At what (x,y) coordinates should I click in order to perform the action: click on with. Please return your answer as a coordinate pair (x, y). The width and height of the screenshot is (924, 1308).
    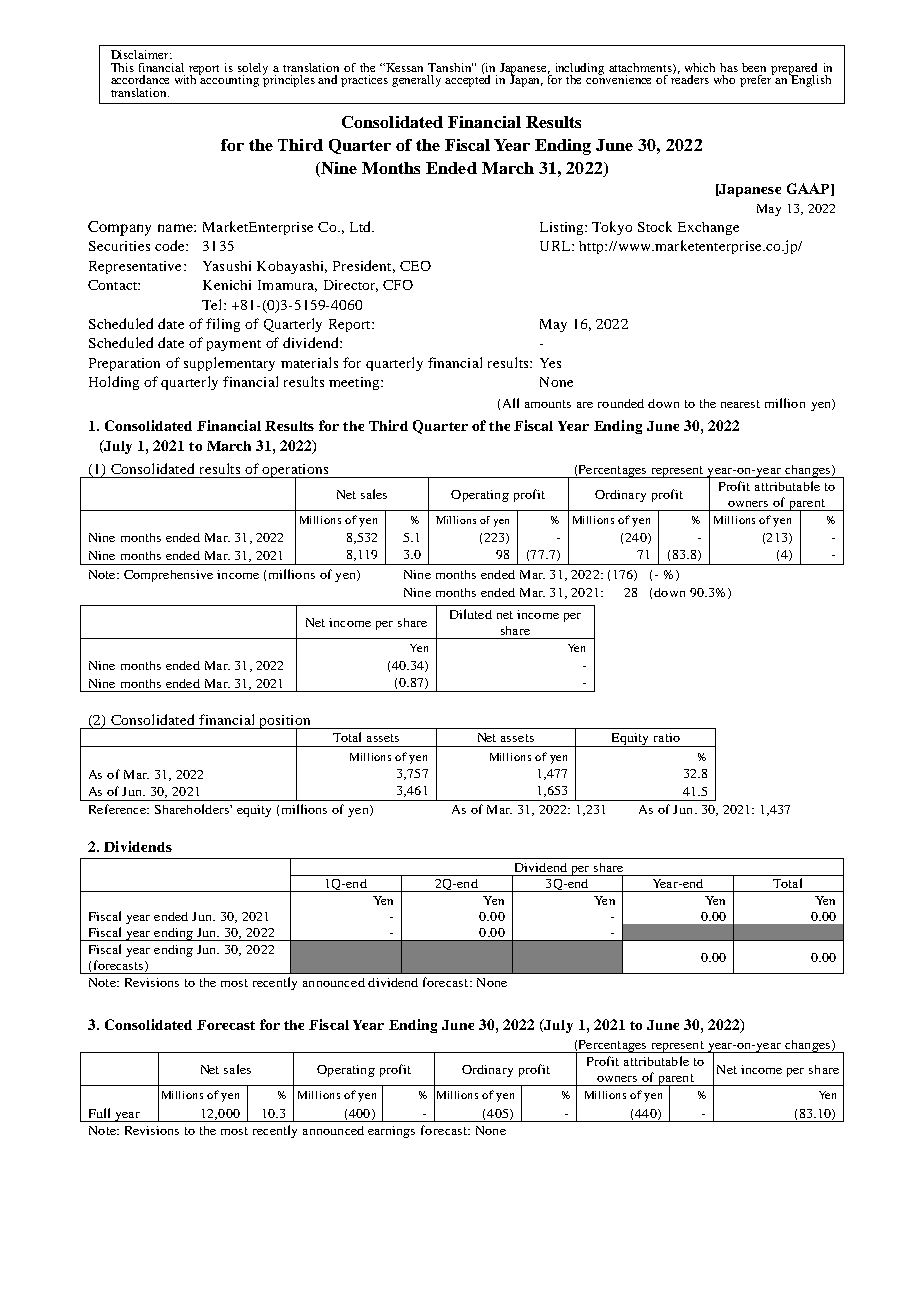
    Looking at the image, I should click on (187, 78).
